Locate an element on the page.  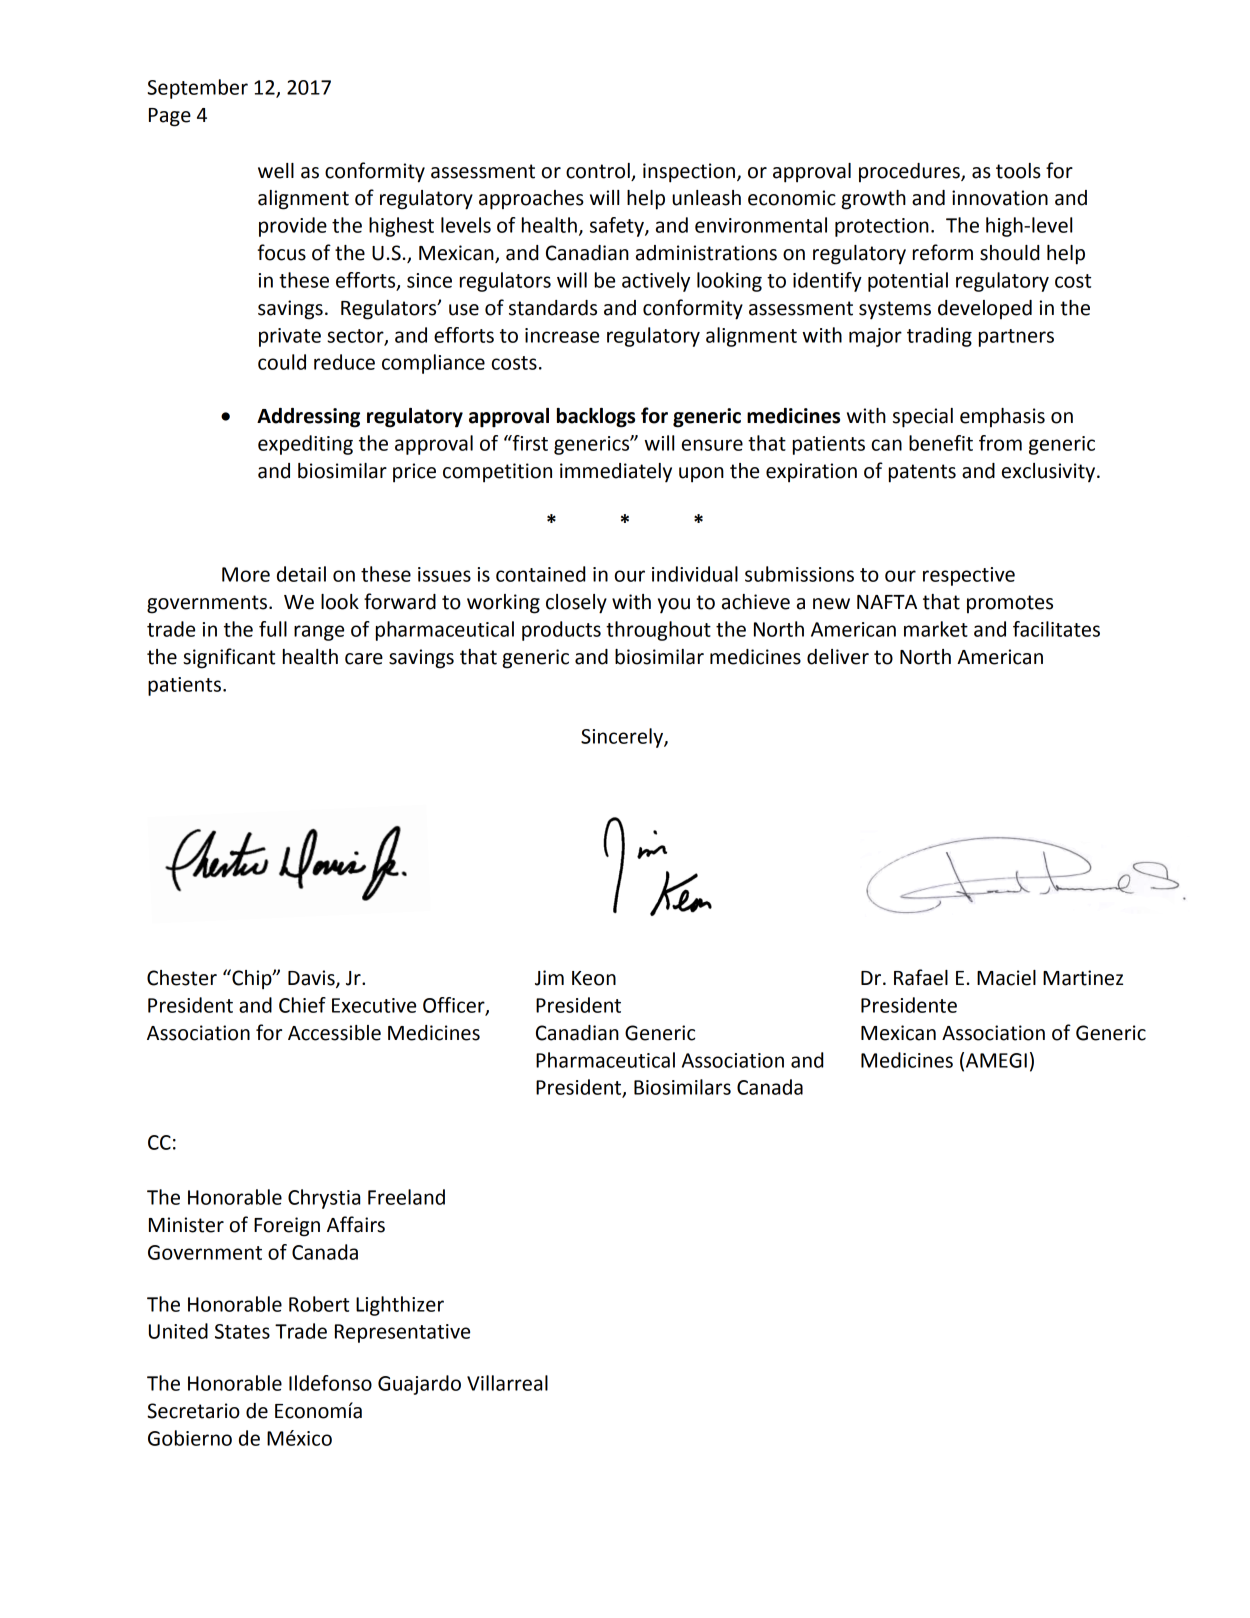
control is located at coordinates (598, 171).
